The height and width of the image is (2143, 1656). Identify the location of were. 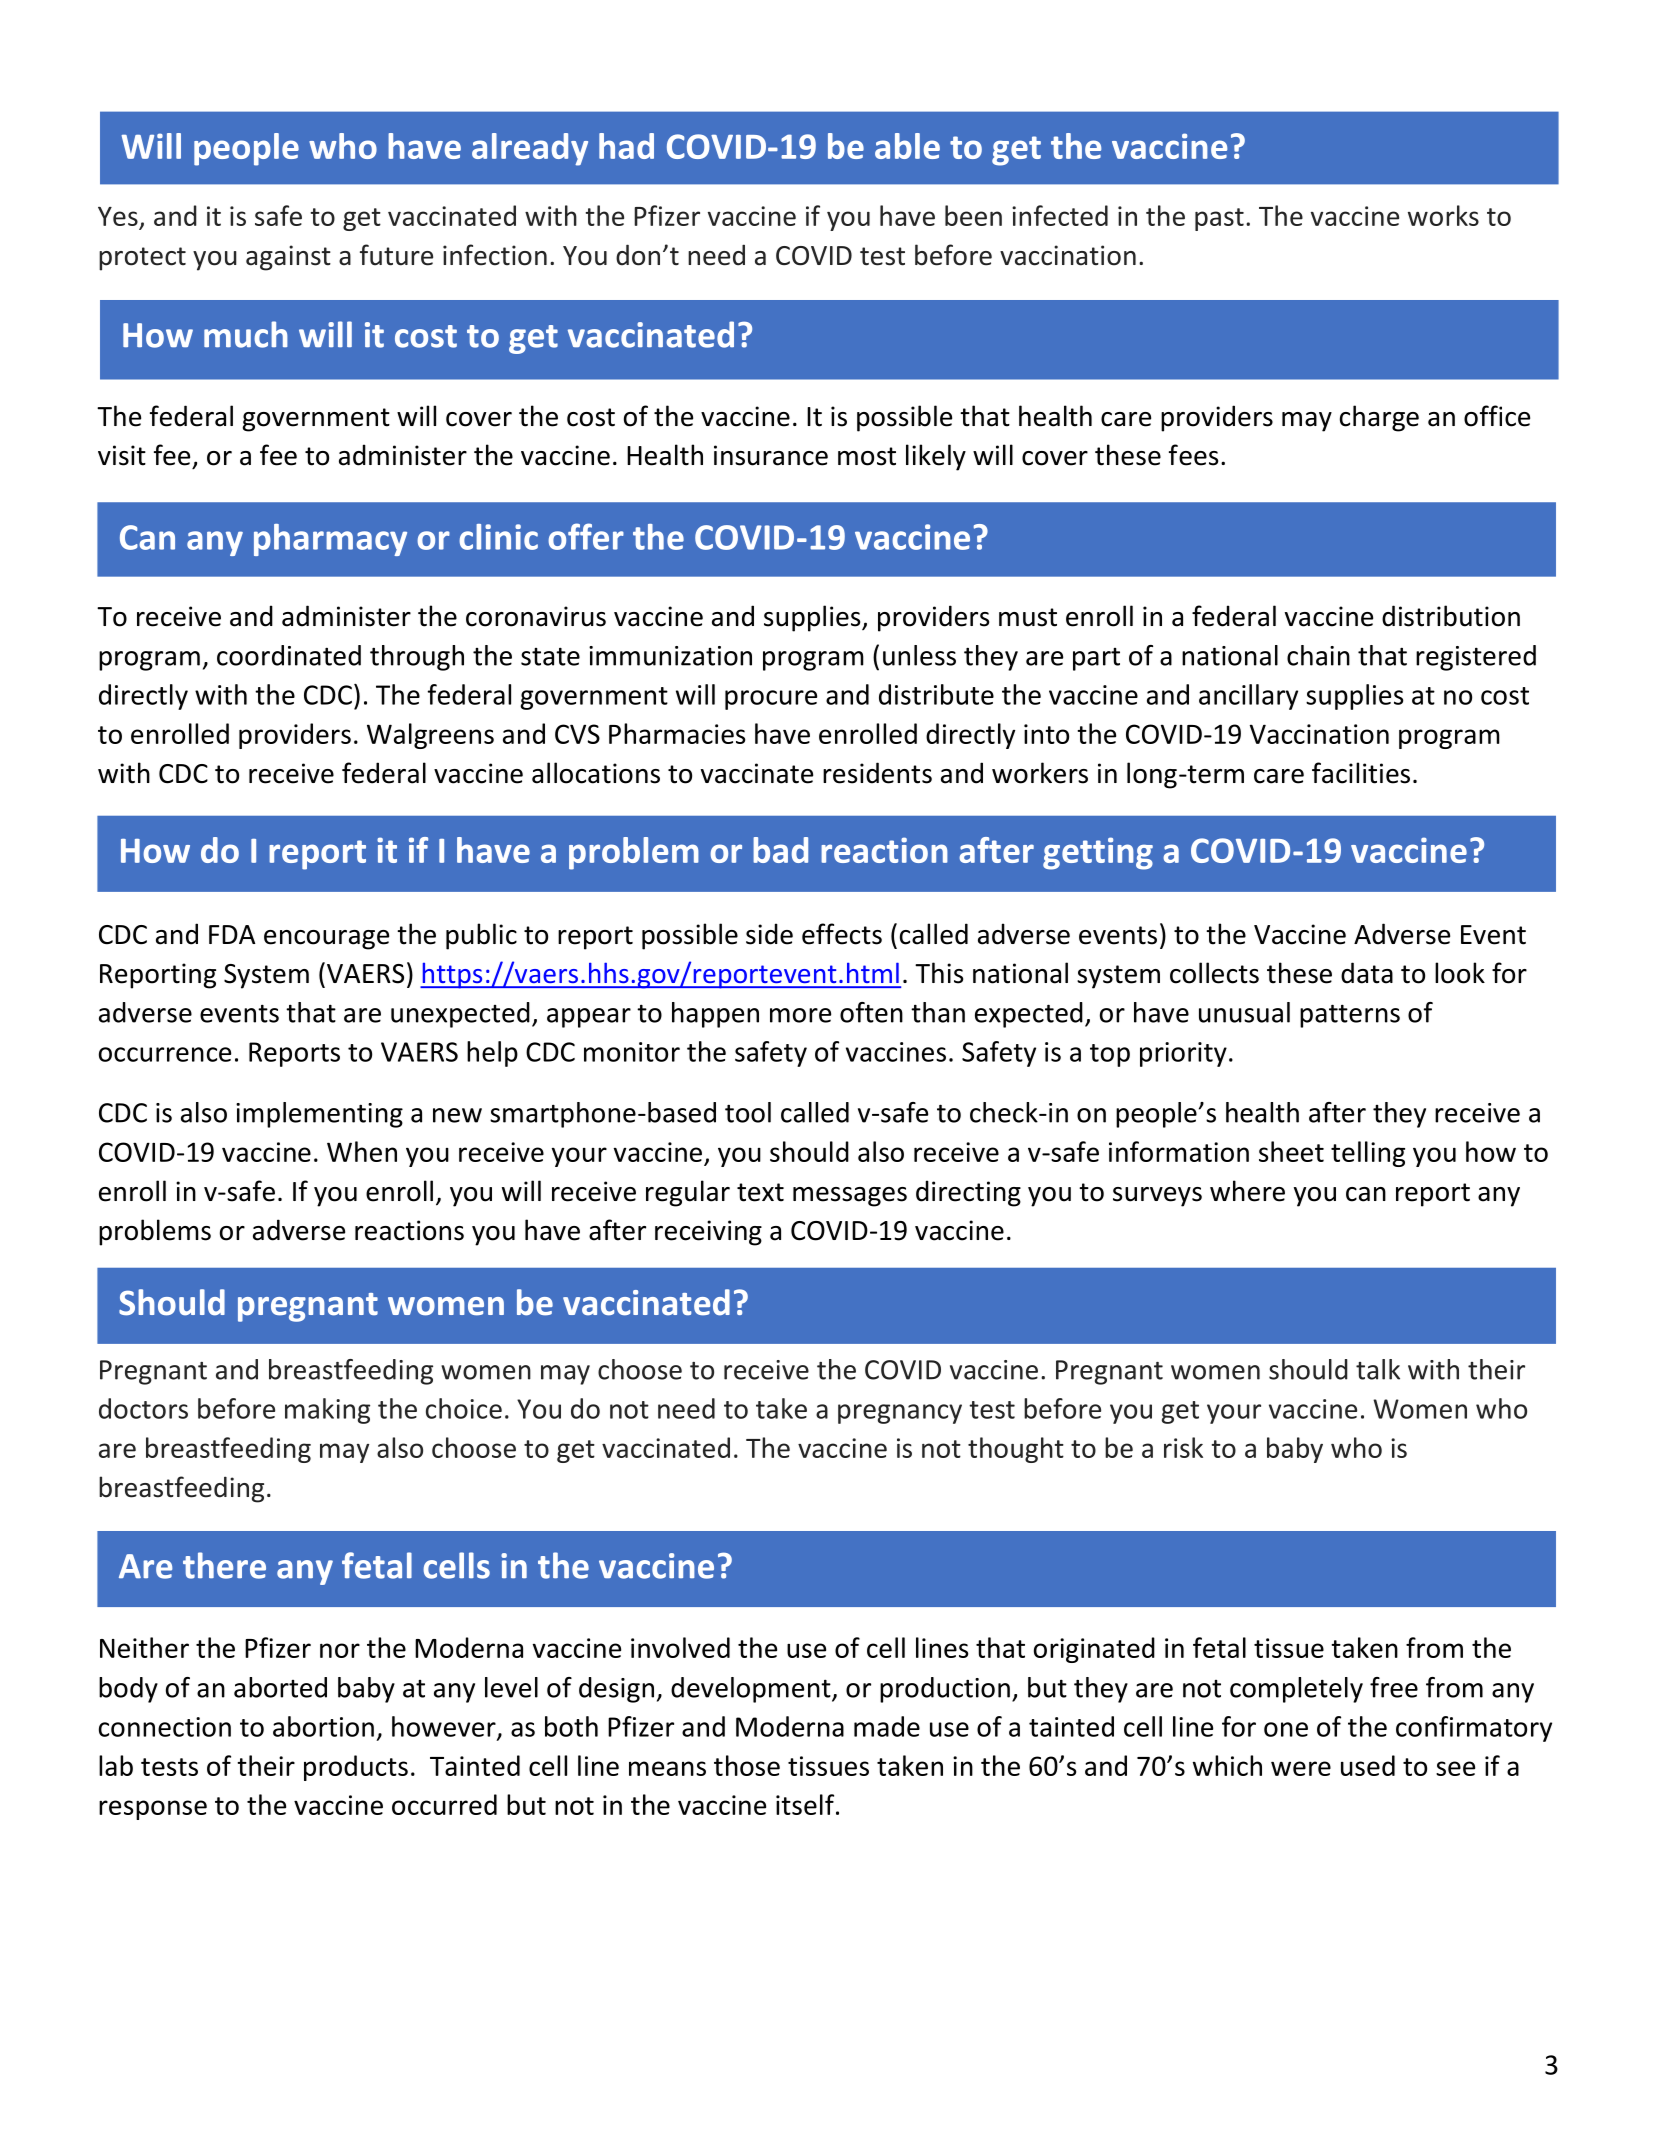
(1301, 1768).
